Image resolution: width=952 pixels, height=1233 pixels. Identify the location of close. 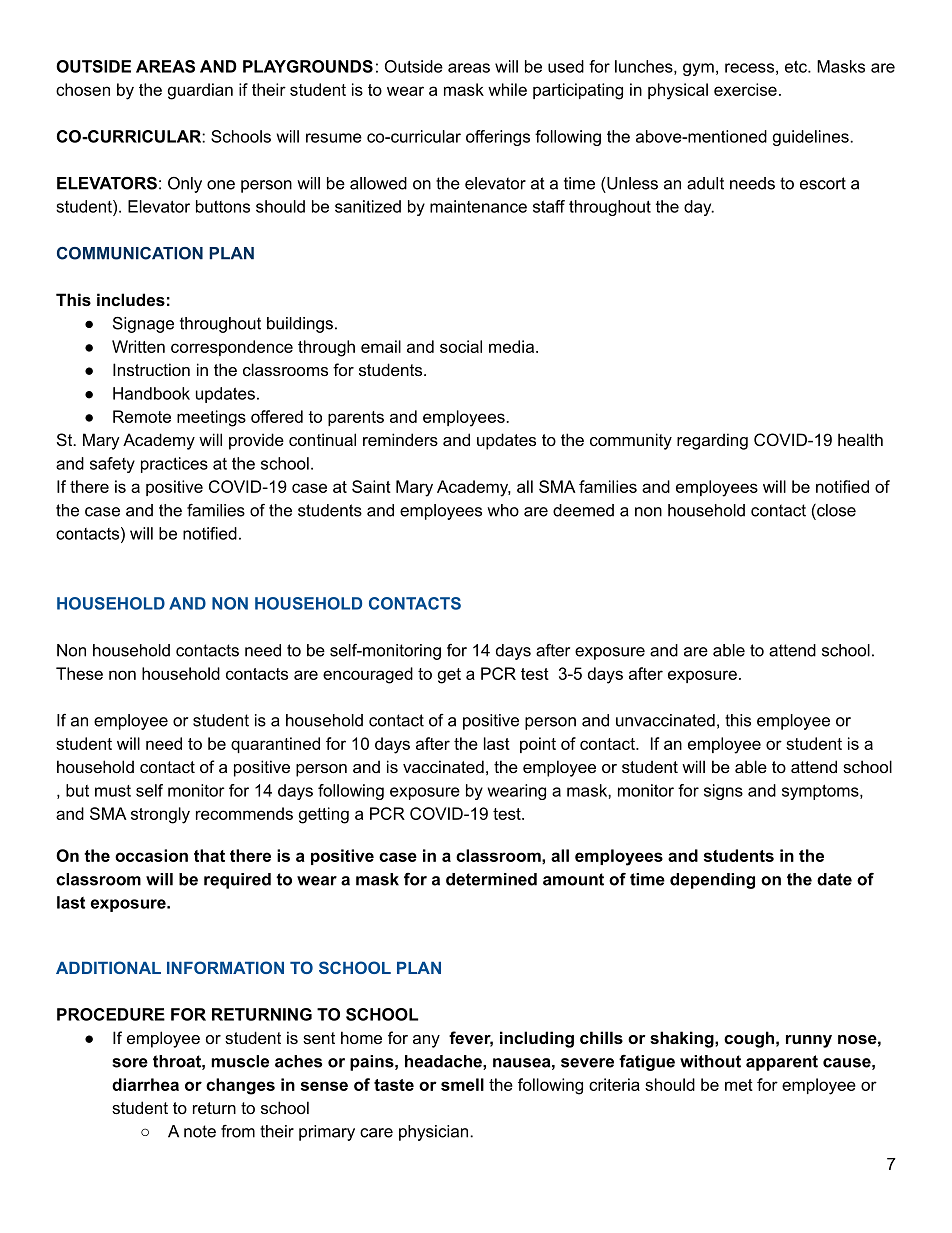
(835, 510).
